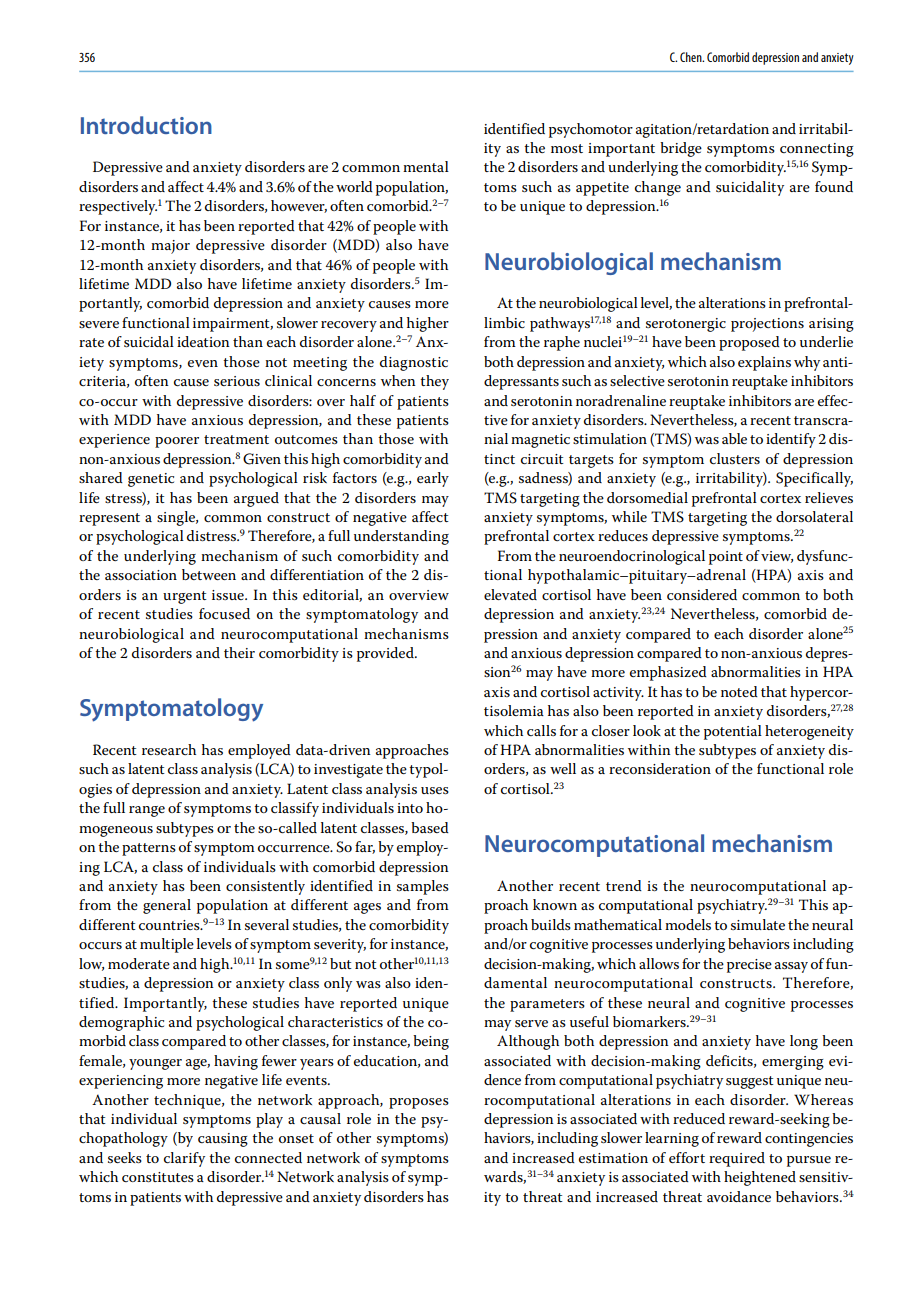 Image resolution: width=924 pixels, height=1308 pixels. I want to click on potential, so click(733, 732).
